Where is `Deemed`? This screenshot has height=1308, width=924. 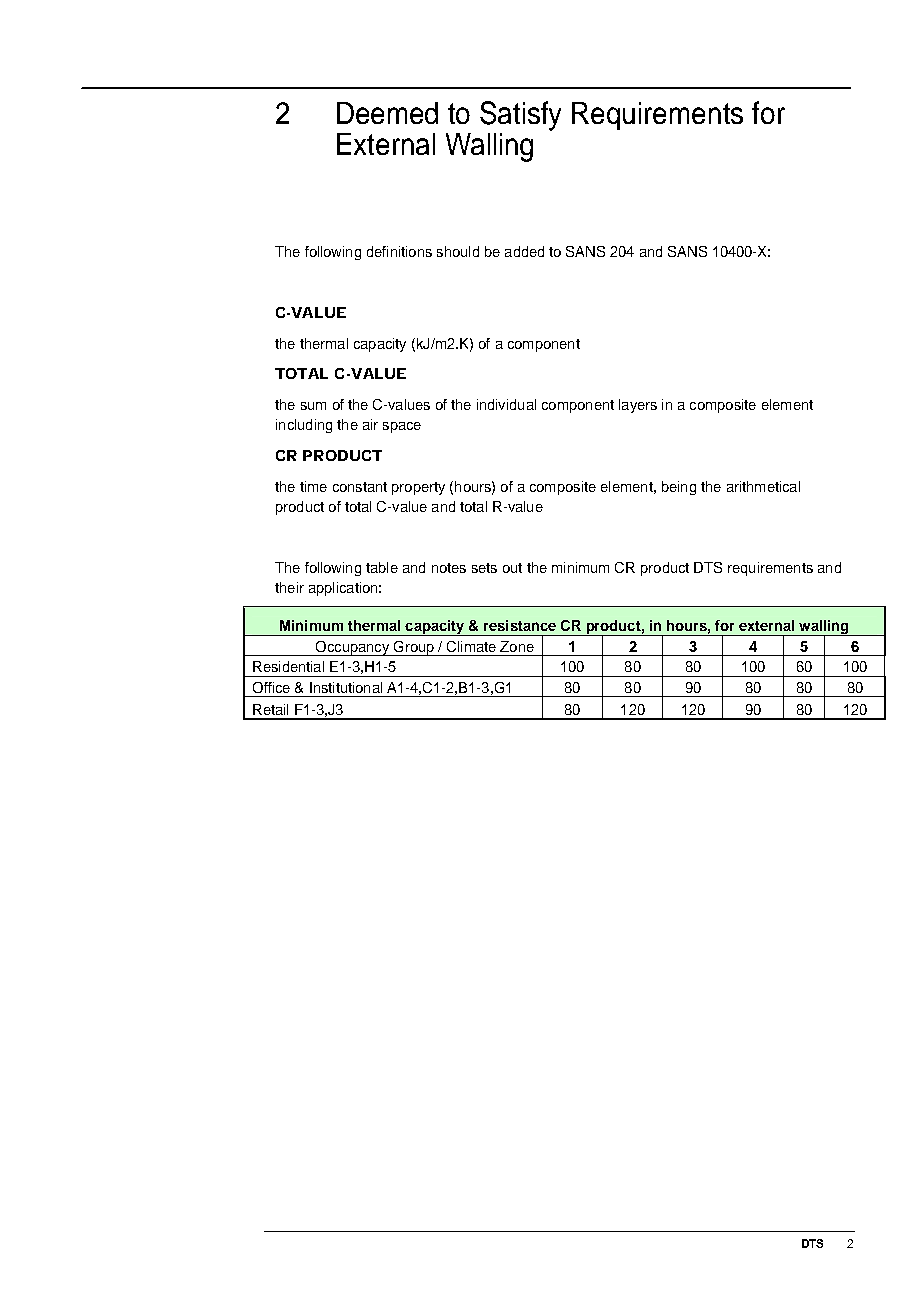
Deemed is located at coordinates (387, 113).
